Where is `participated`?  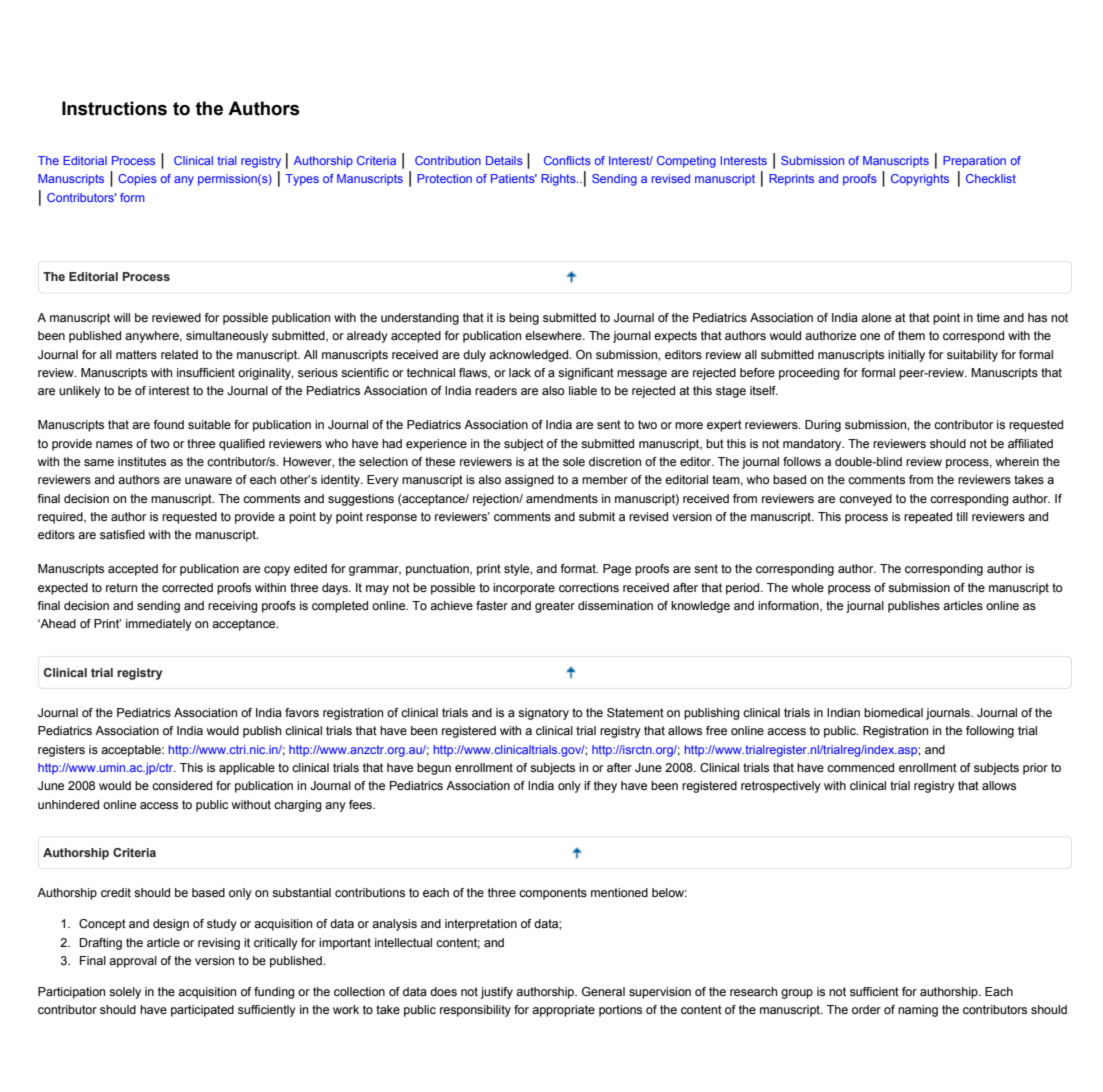 participated is located at coordinates (202, 1011).
